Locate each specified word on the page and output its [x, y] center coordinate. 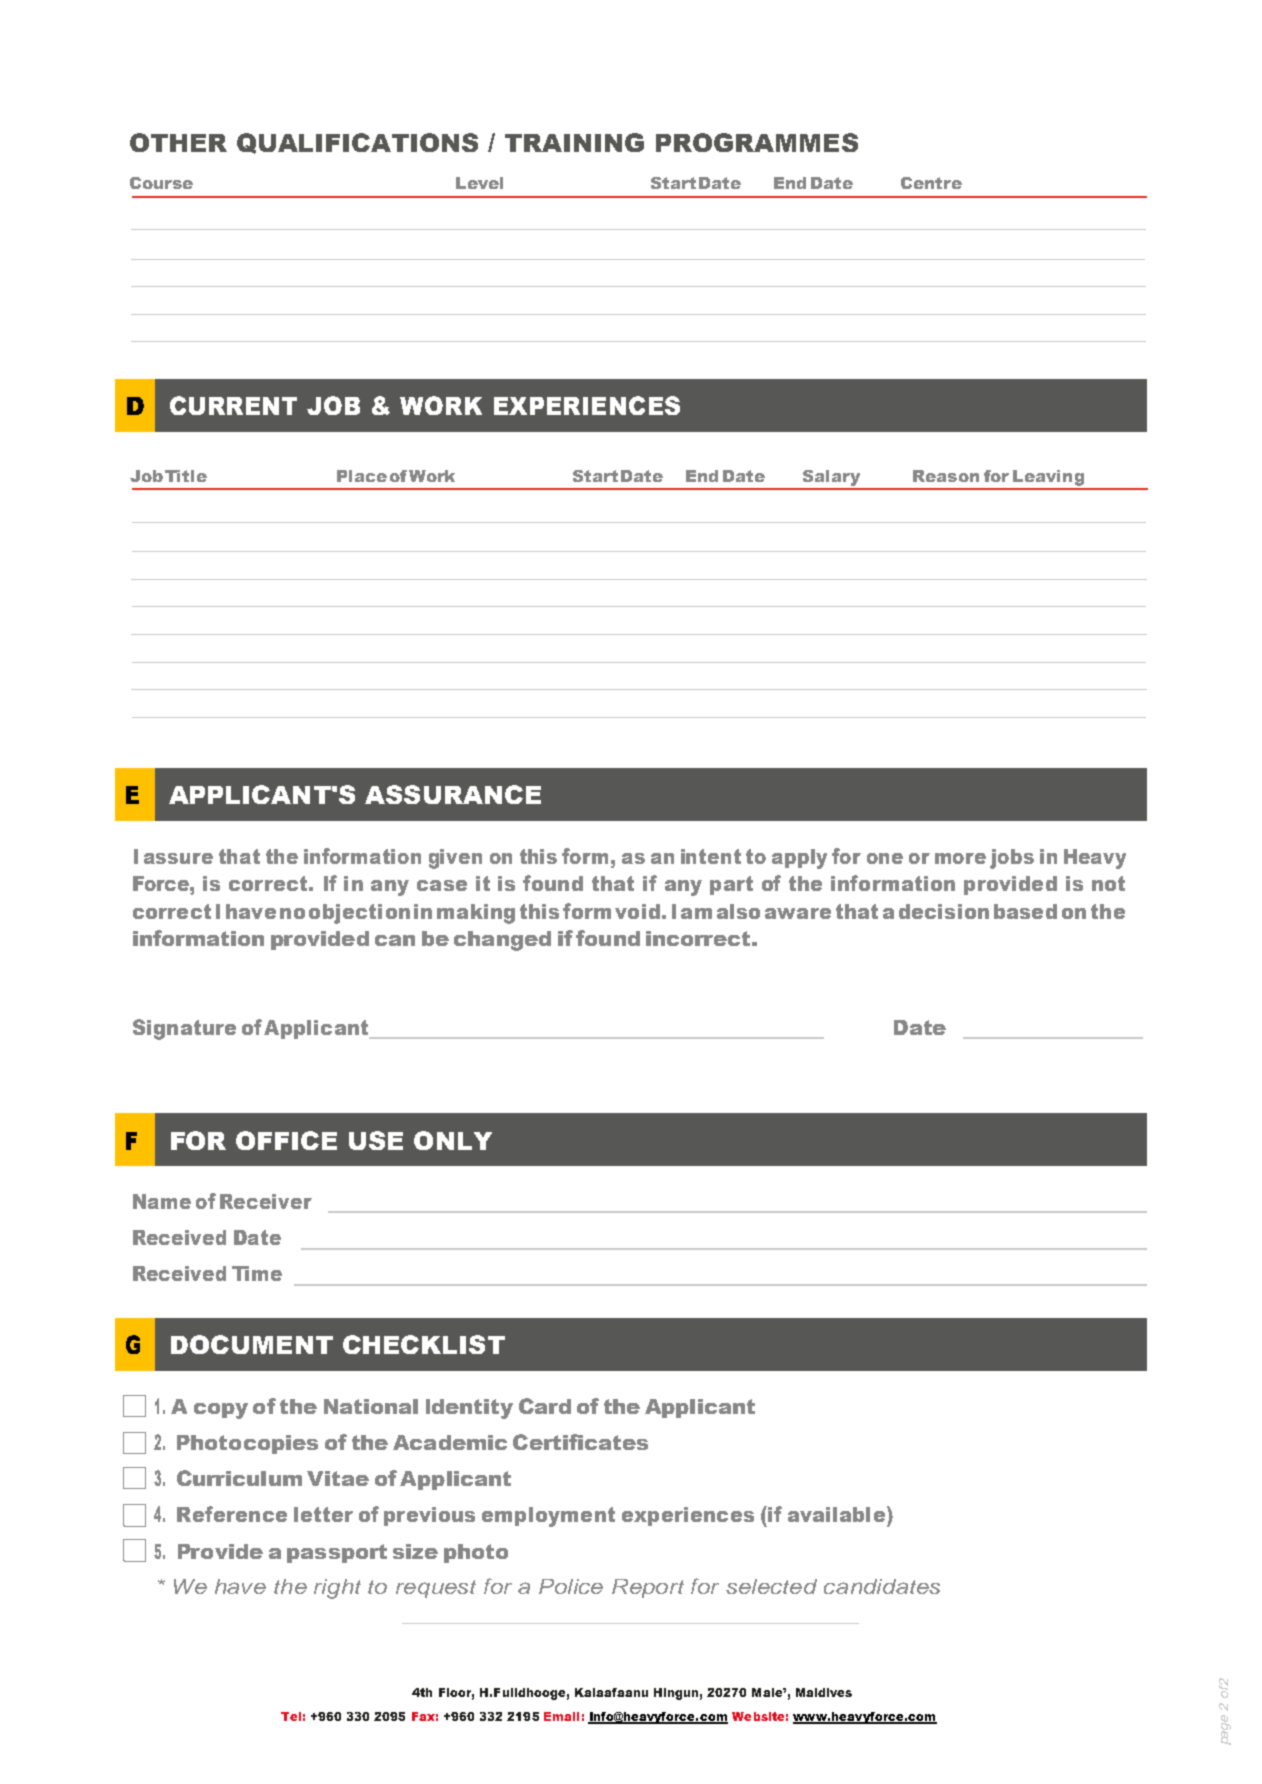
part [731, 885]
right [337, 1589]
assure [178, 858]
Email [561, 1716]
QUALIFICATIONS [357, 143]
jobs [1012, 859]
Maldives [824, 1692]
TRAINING [574, 142]
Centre [931, 183]
